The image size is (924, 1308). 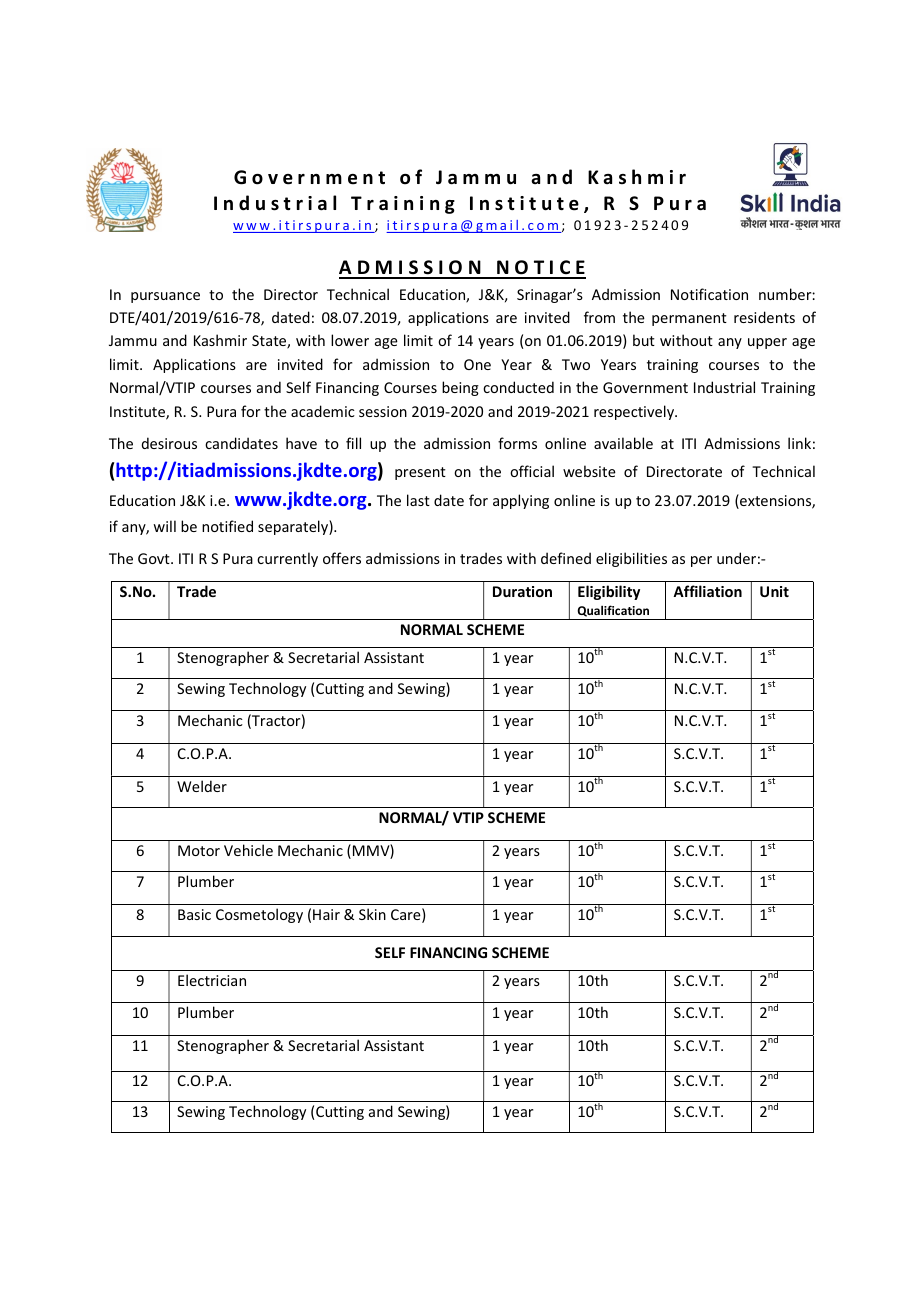 What do you see at coordinates (287, 559) in the image?
I see `currently` at bounding box center [287, 559].
